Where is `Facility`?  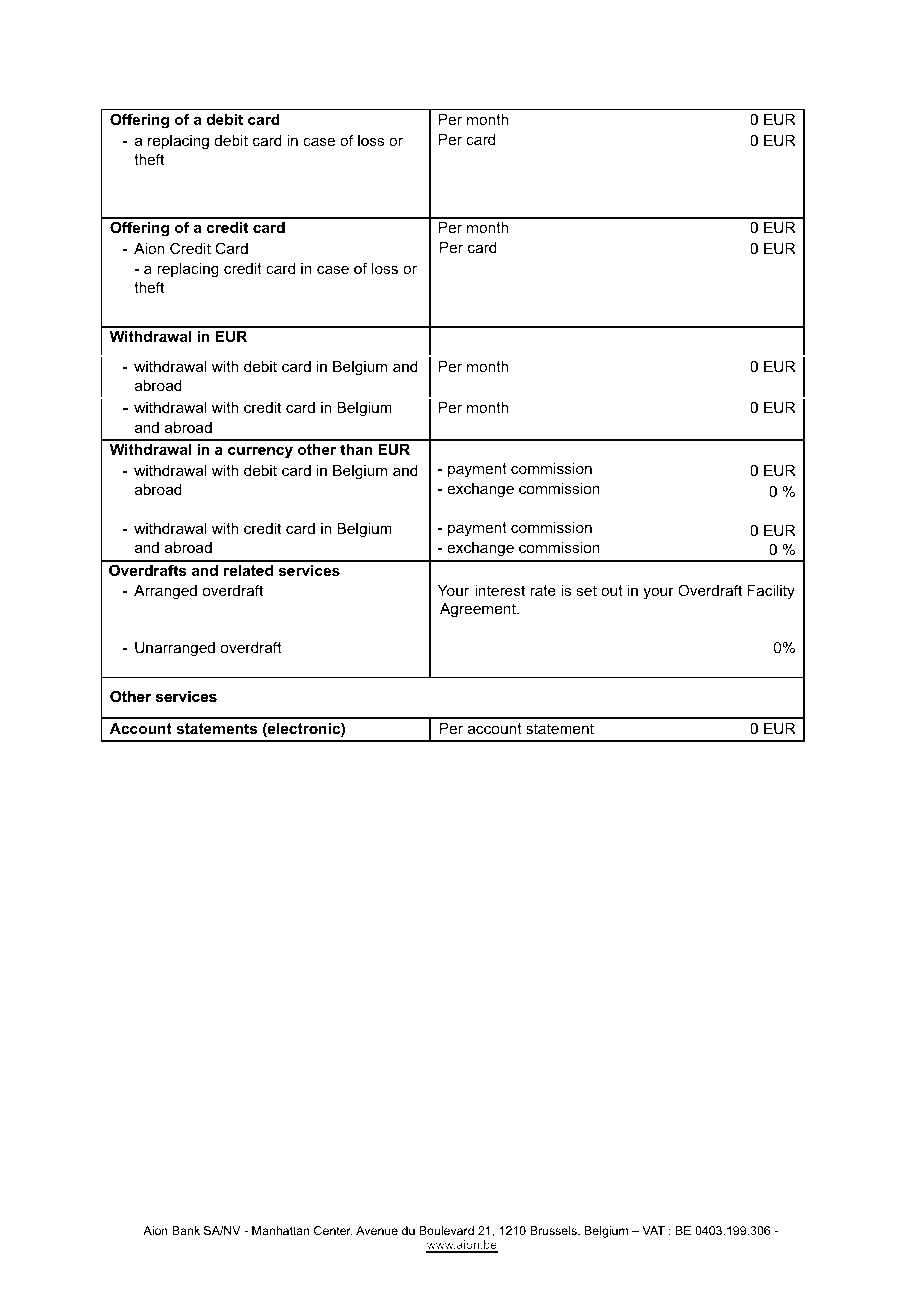
Facility is located at coordinates (771, 592).
